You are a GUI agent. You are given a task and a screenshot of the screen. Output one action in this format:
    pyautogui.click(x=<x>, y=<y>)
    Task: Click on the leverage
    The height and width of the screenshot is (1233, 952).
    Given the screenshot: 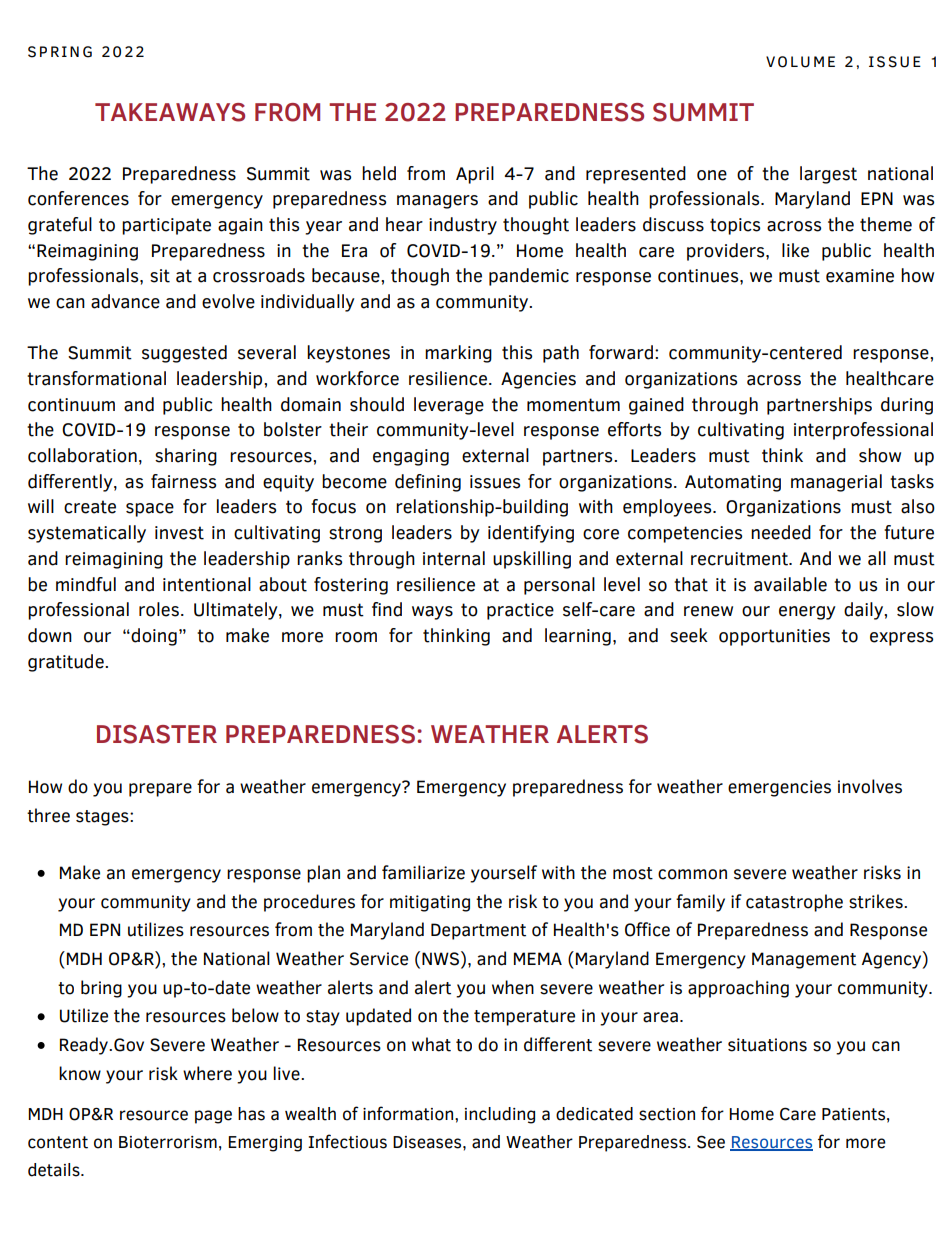 What is the action you would take?
    pyautogui.click(x=449, y=406)
